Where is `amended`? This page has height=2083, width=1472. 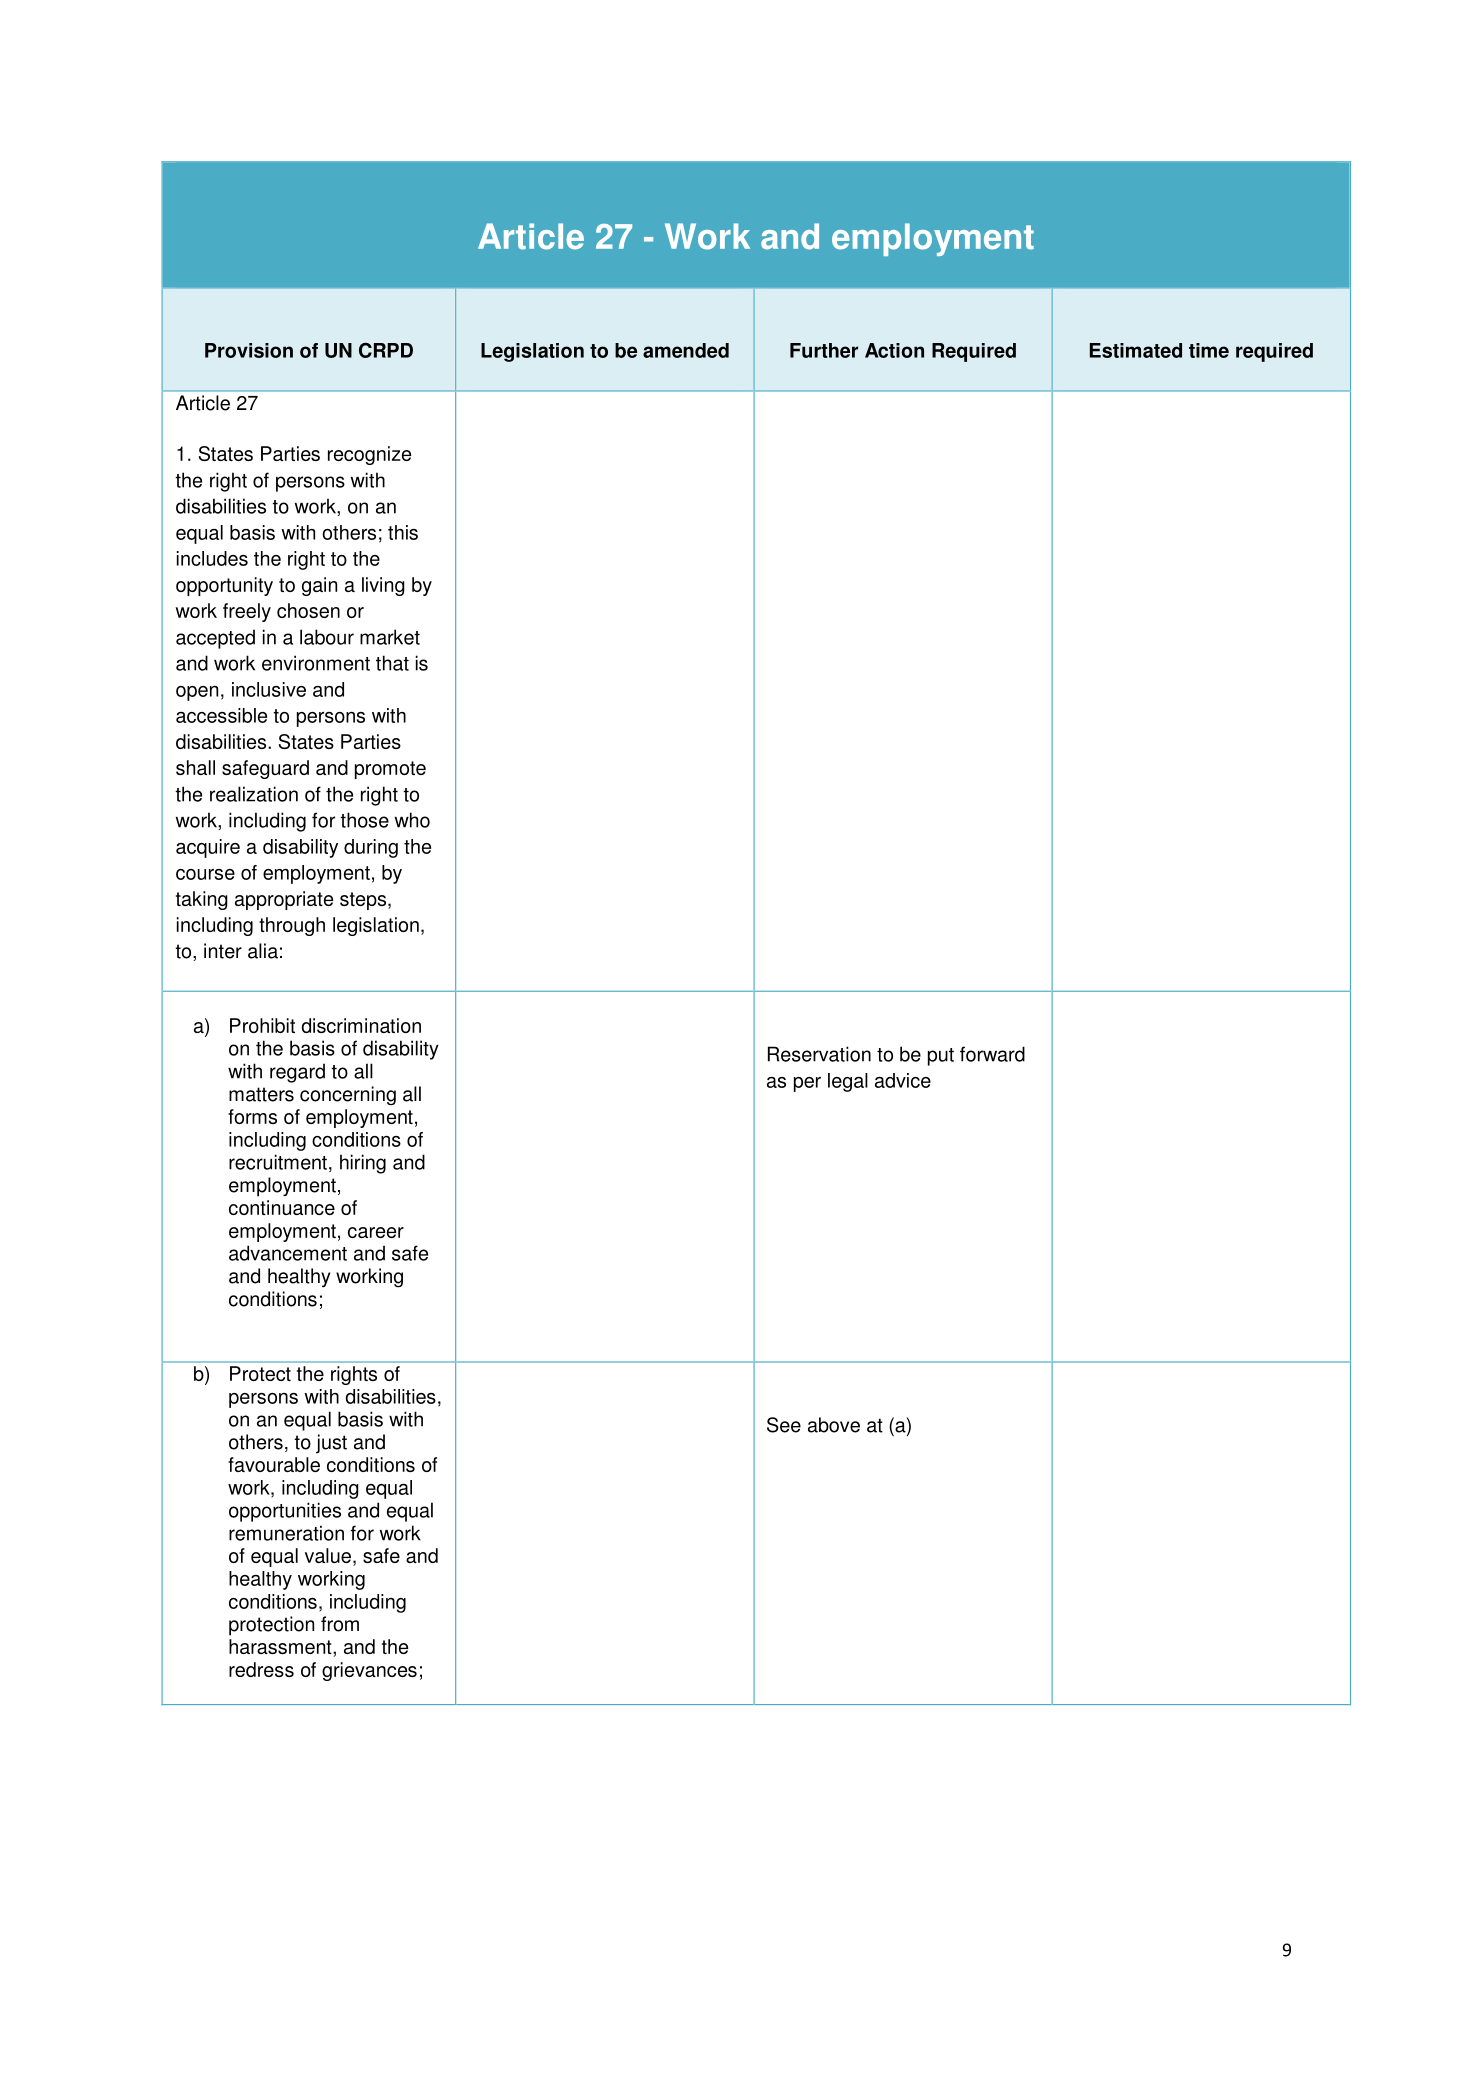
amended is located at coordinates (686, 350).
